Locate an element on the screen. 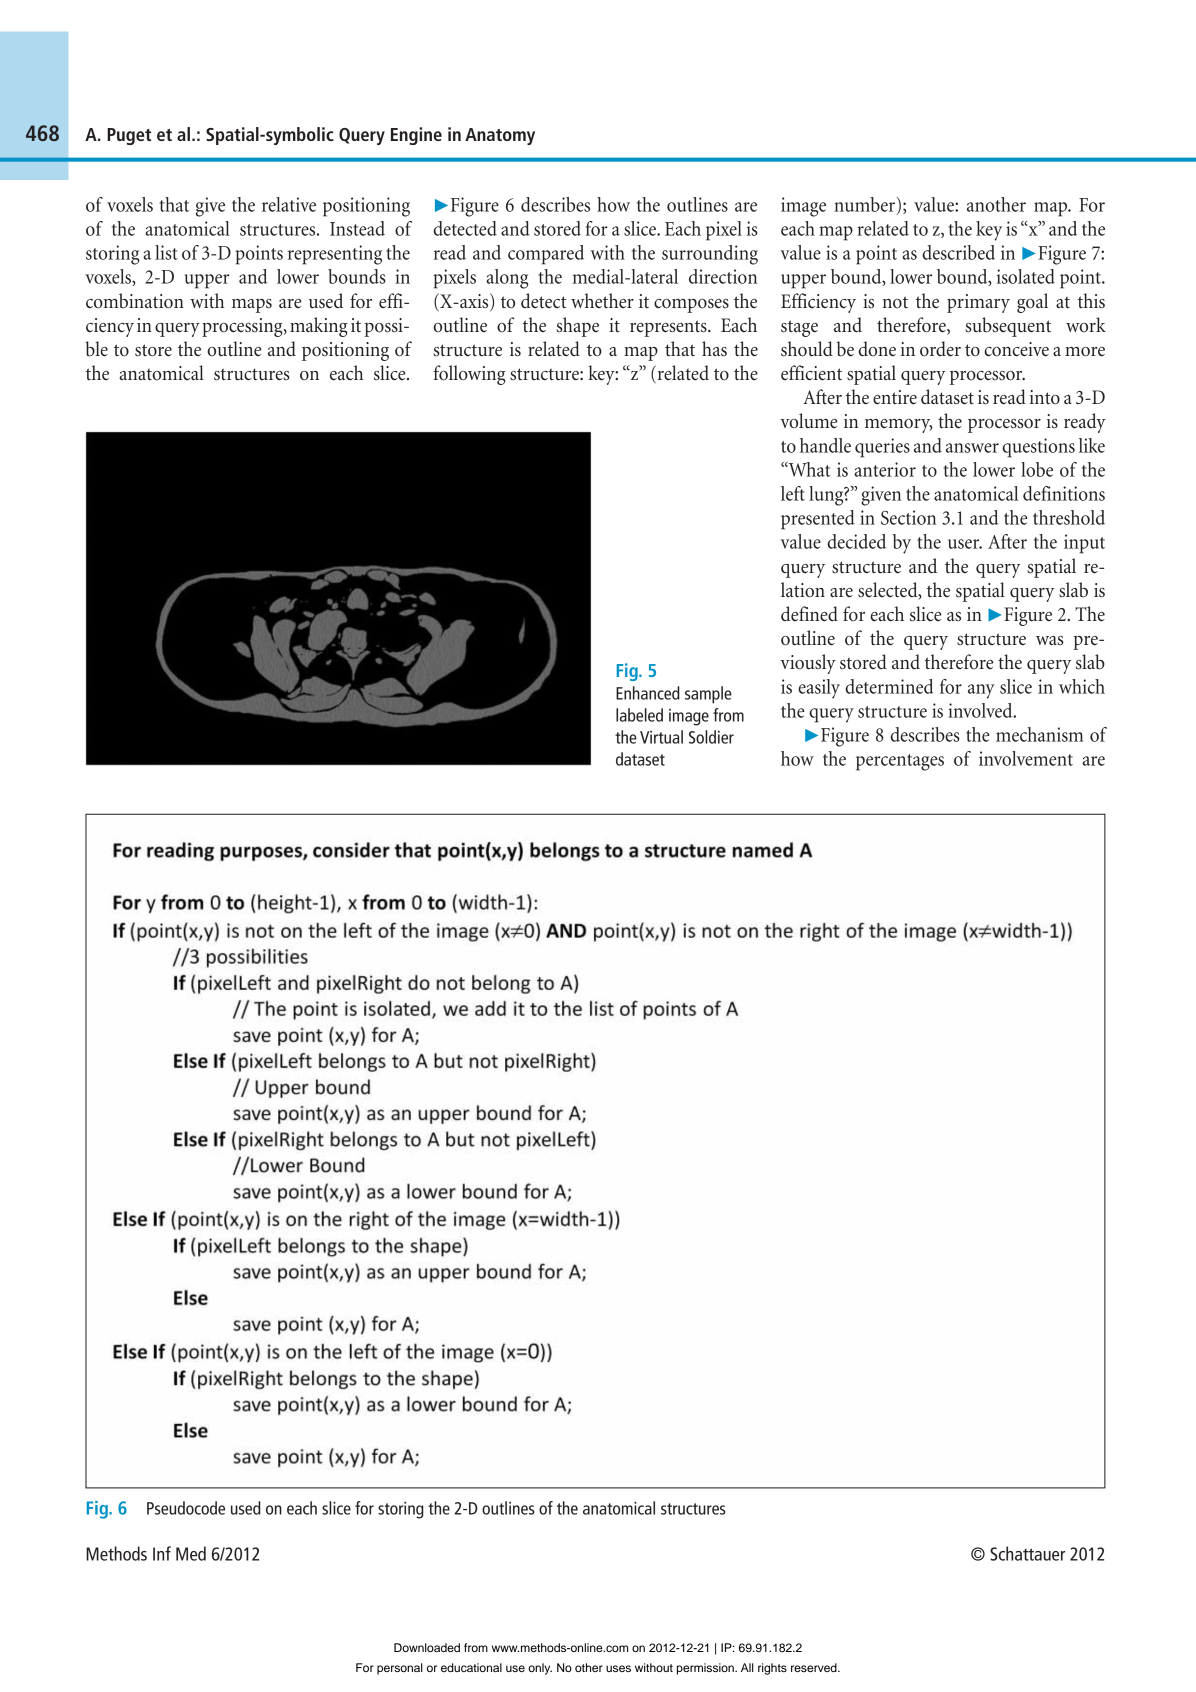 The width and height of the screenshot is (1196, 1692). relative is located at coordinates (289, 204).
